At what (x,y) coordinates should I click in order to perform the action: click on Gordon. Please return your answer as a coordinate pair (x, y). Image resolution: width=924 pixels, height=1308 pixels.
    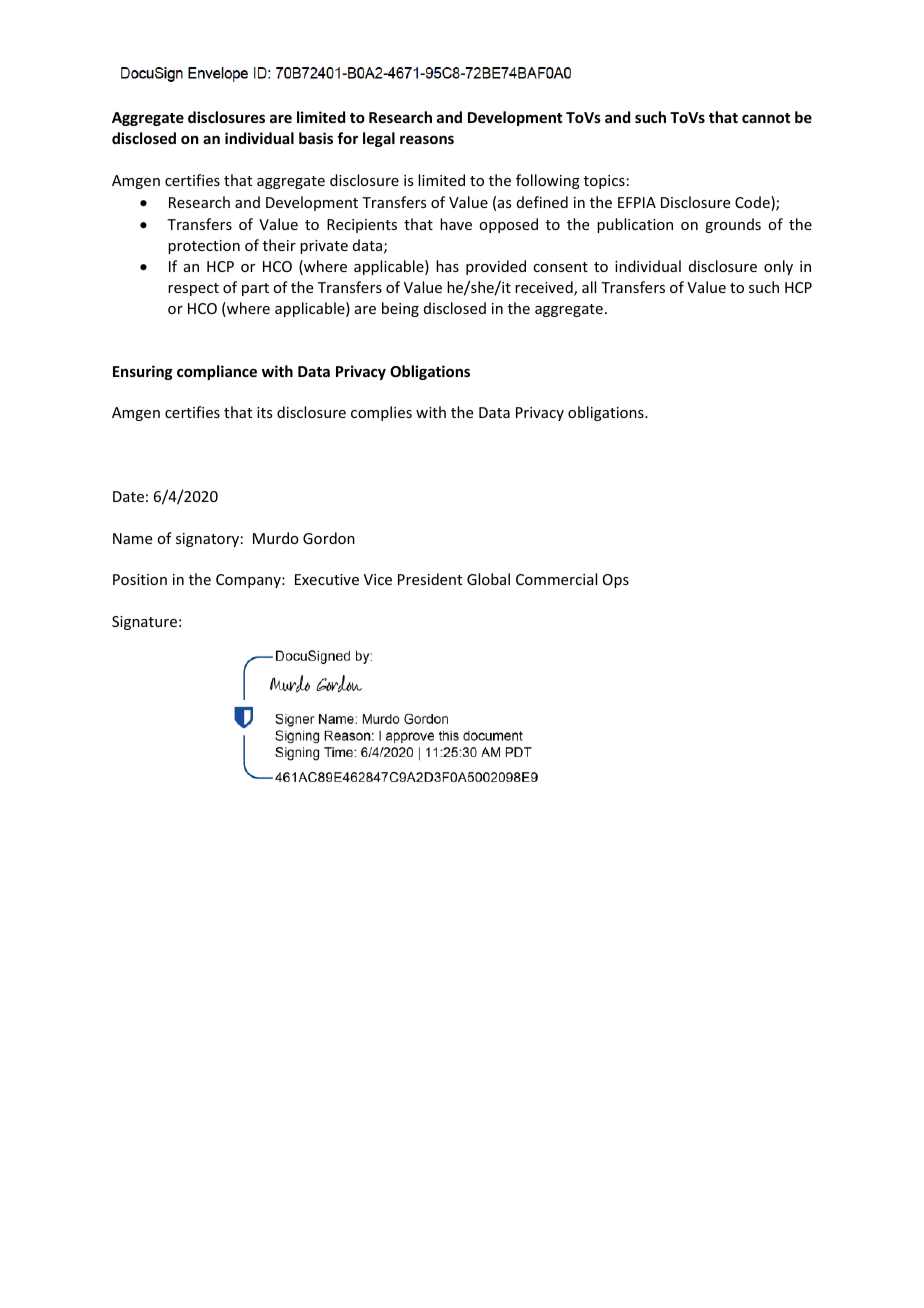
    Looking at the image, I should click on (329, 538).
